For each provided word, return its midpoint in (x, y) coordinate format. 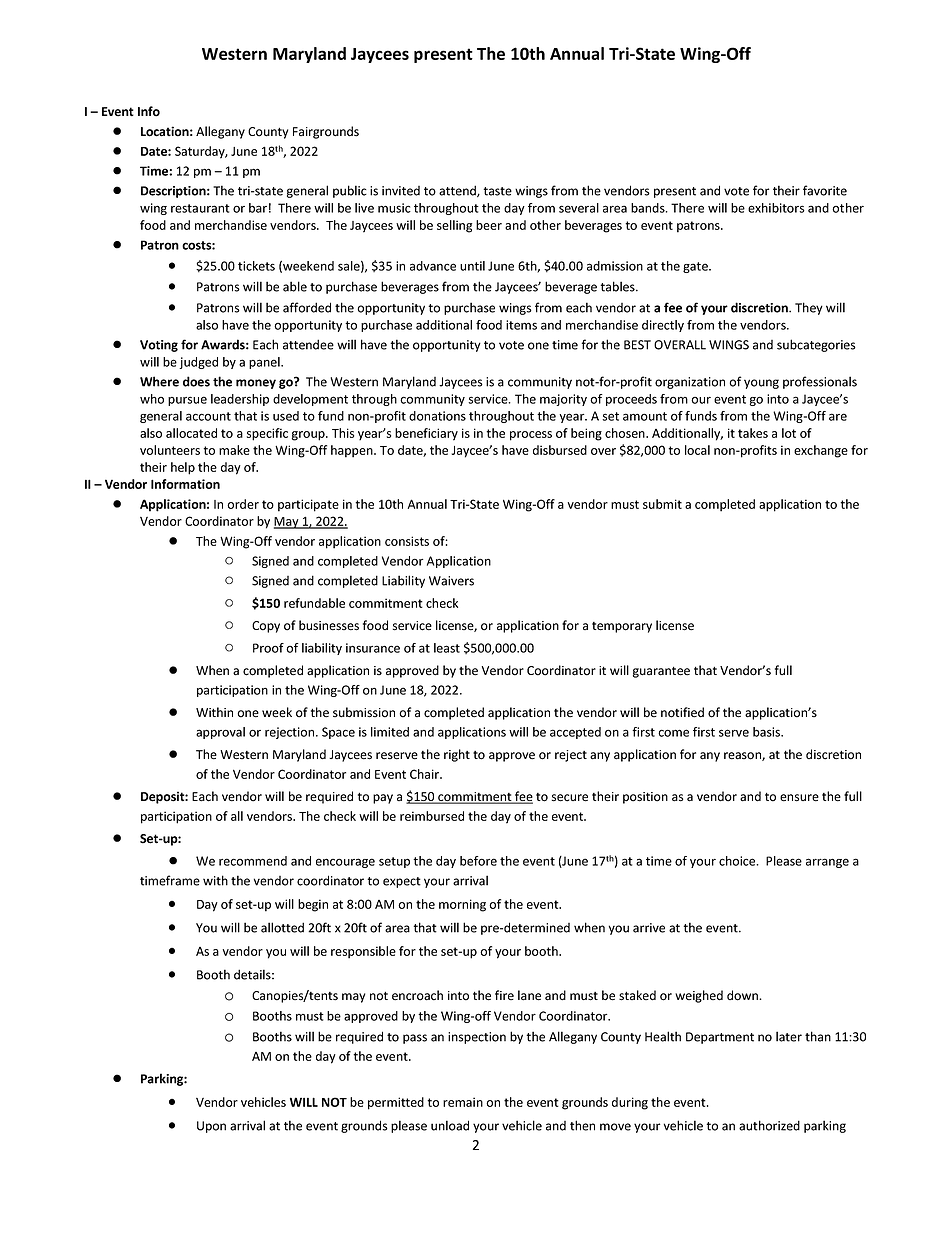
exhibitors (776, 208)
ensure (799, 798)
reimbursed (432, 816)
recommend (253, 861)
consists (407, 541)
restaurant (200, 208)
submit (662, 504)
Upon (211, 1127)
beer (489, 225)
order (243, 504)
